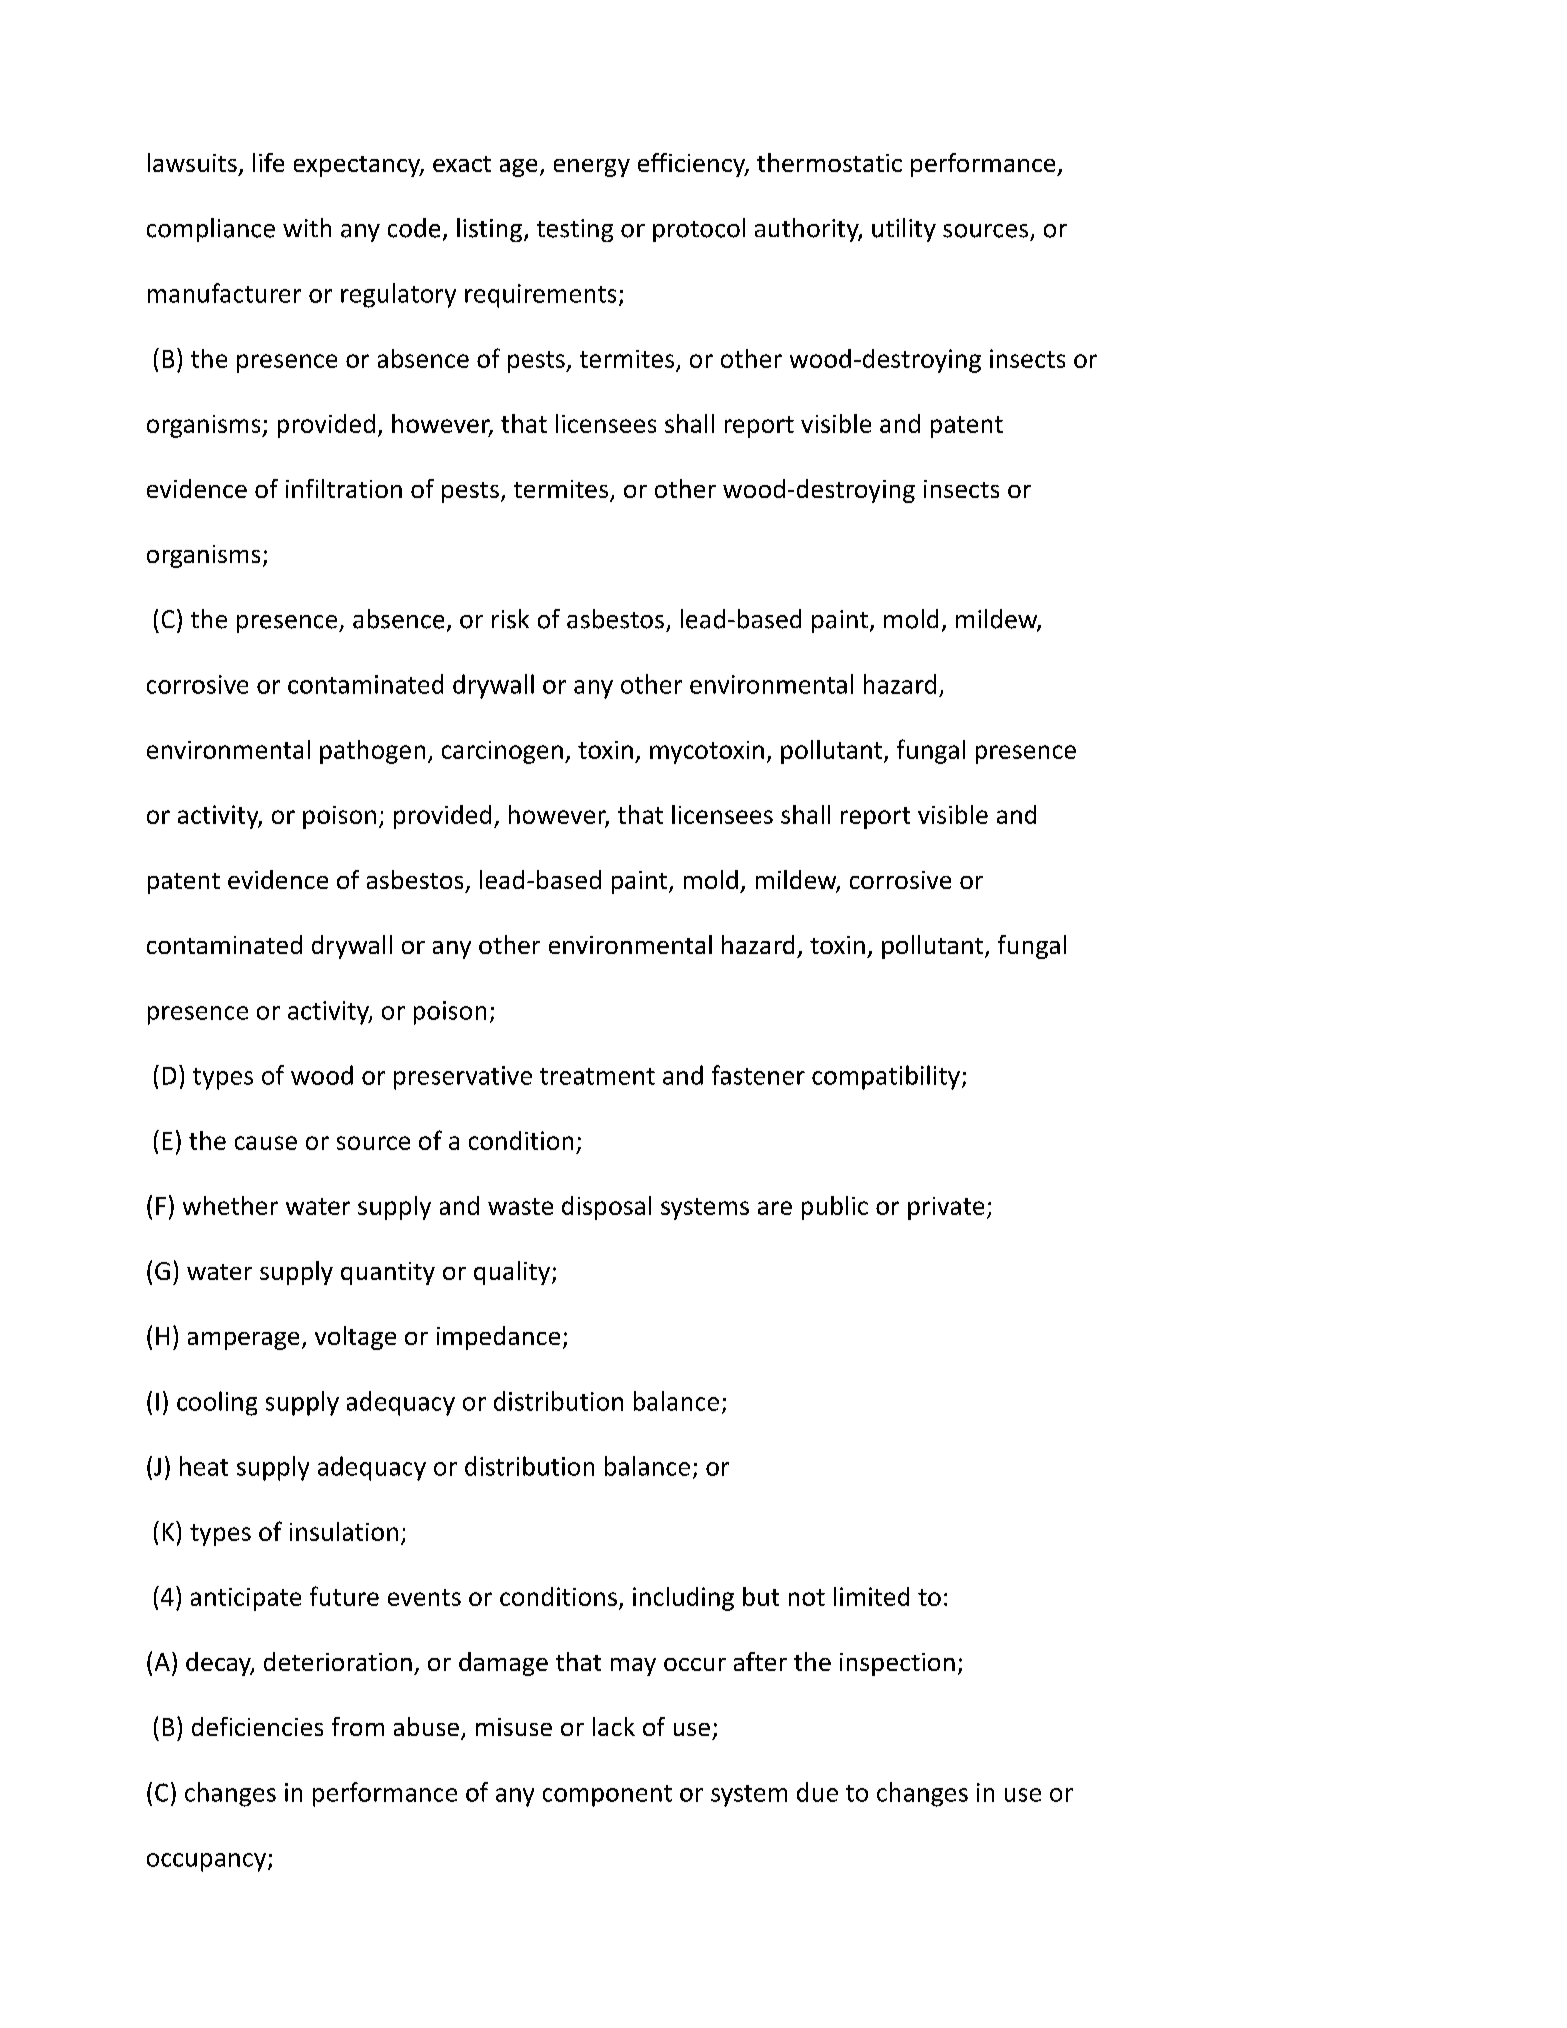 Image resolution: width=1567 pixels, height=2028 pixels. What do you see at coordinates (307, 227) in the document?
I see `with` at bounding box center [307, 227].
